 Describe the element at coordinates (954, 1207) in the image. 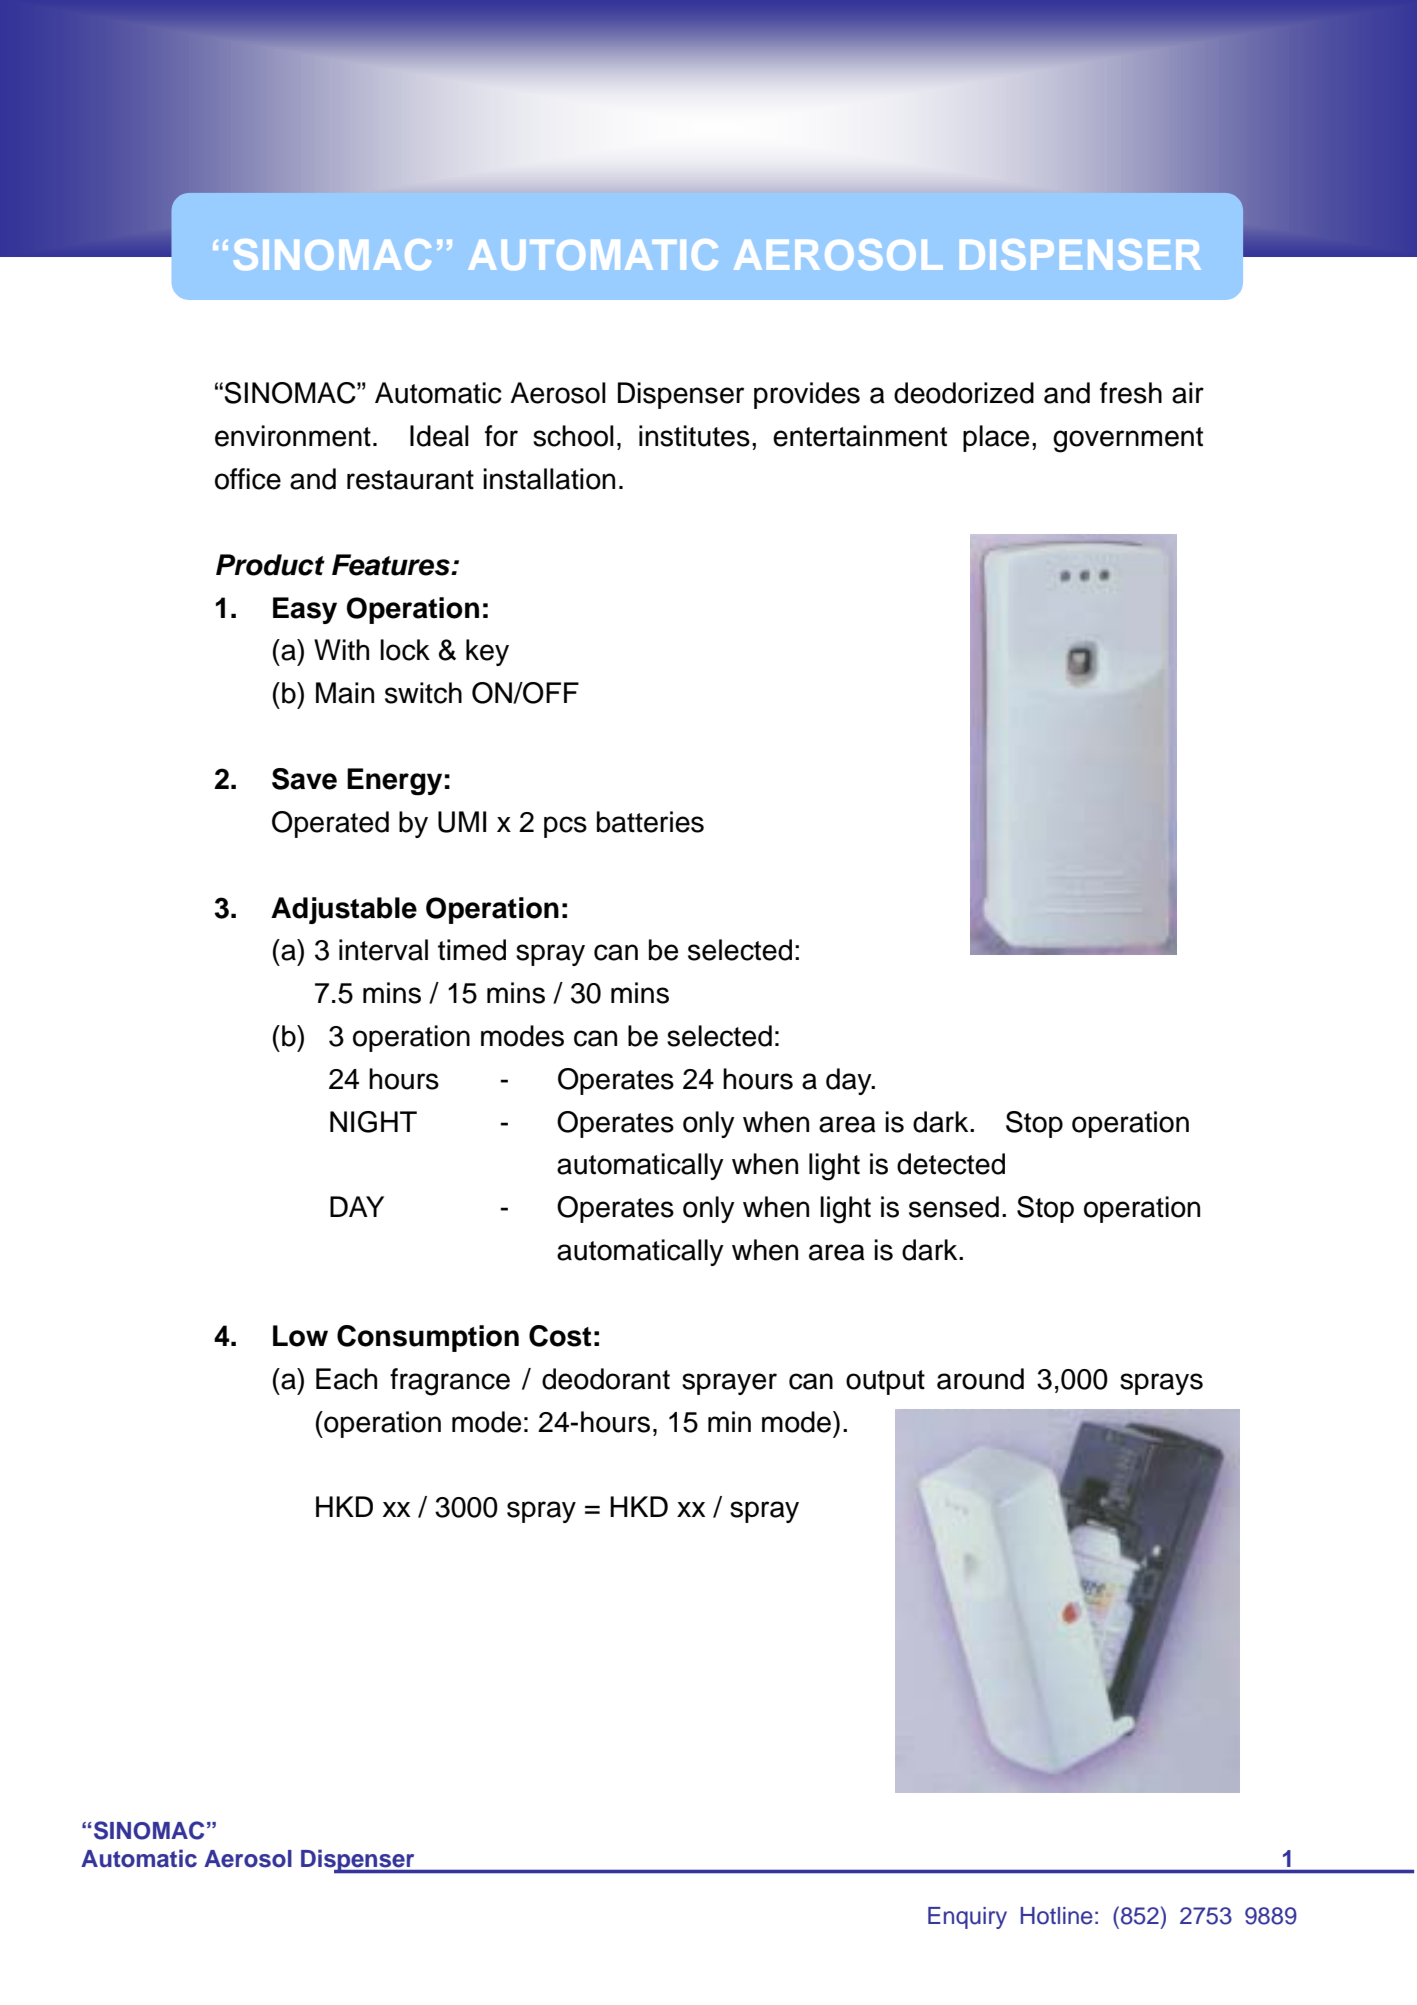

I see `sensed` at that location.
